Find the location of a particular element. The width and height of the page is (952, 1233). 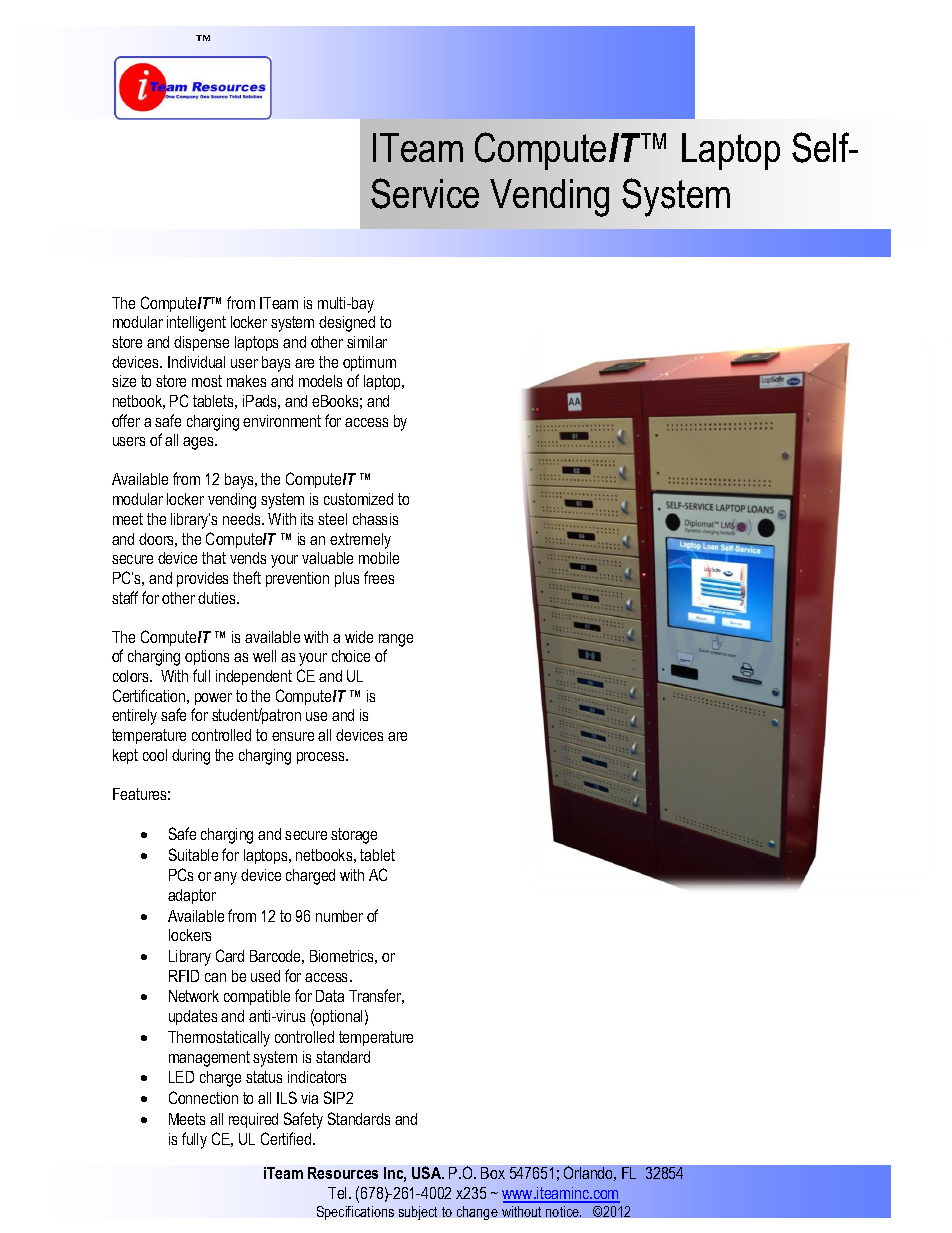

Individual is located at coordinates (196, 362).
